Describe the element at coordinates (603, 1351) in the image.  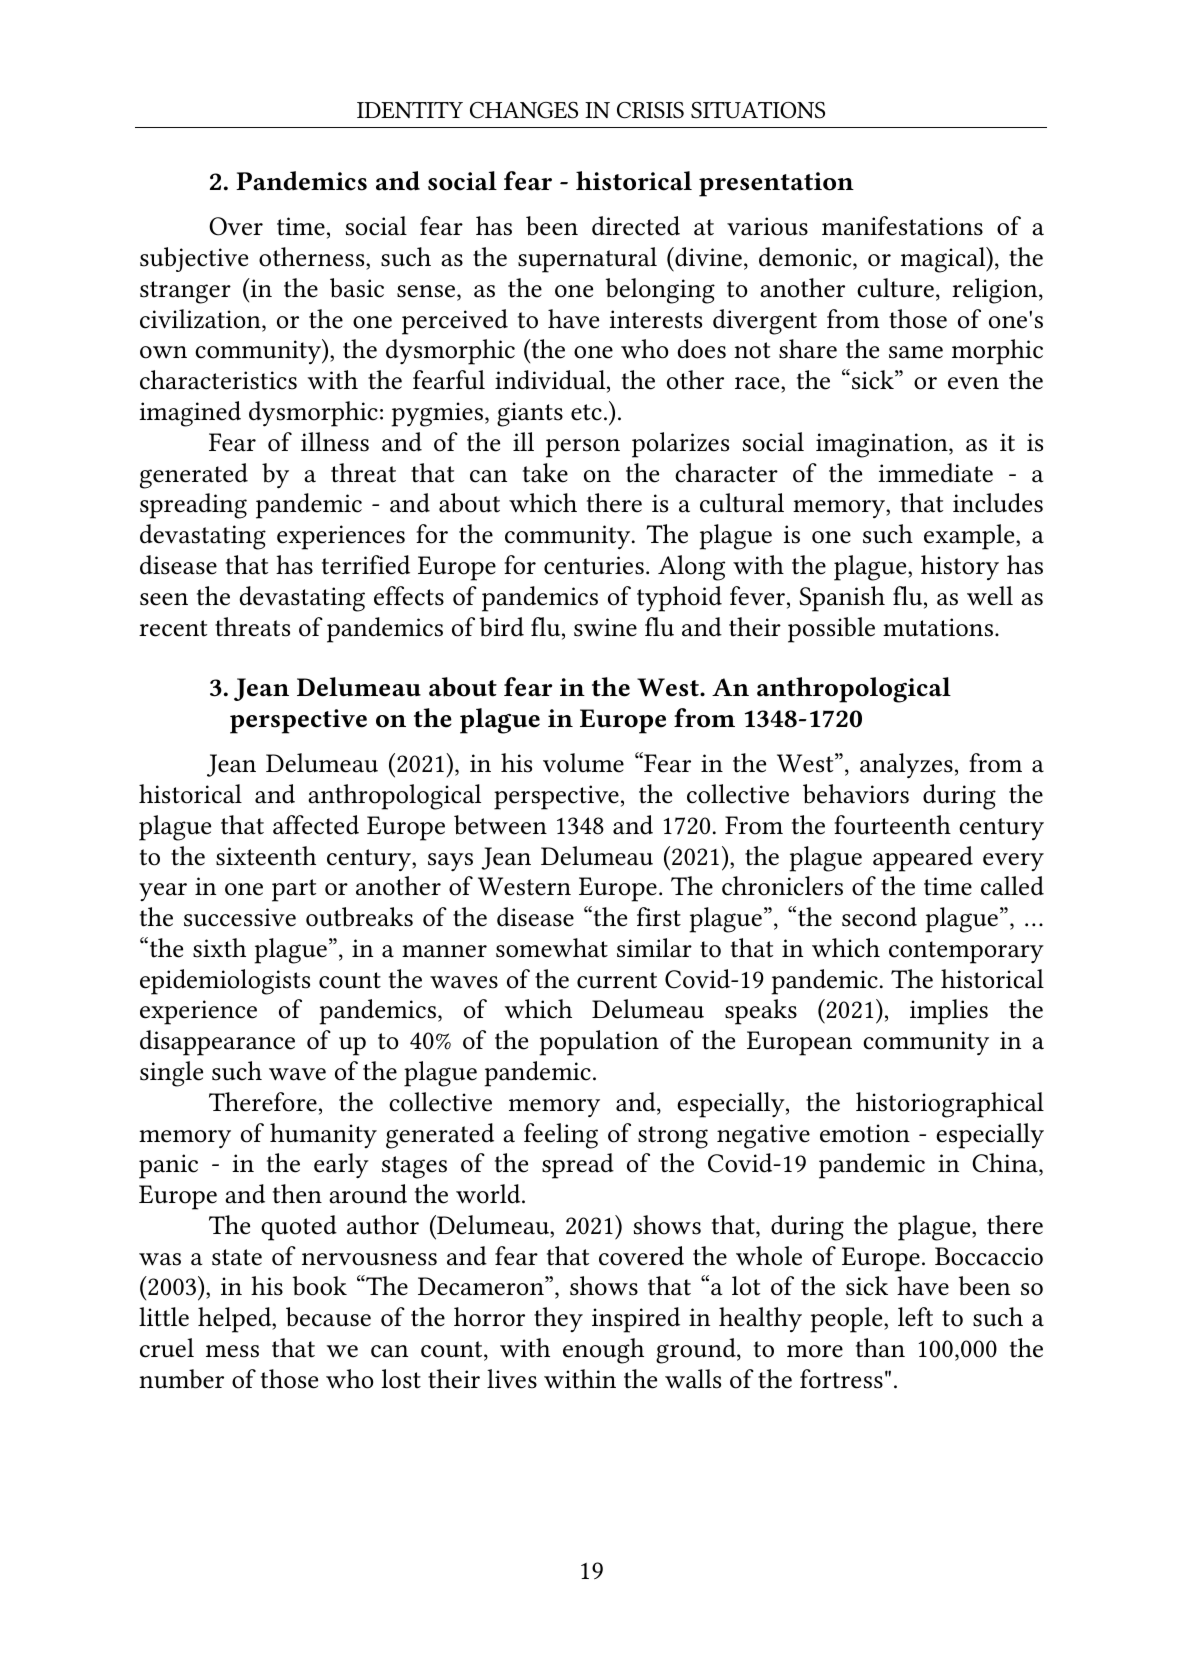
I see `enough` at that location.
